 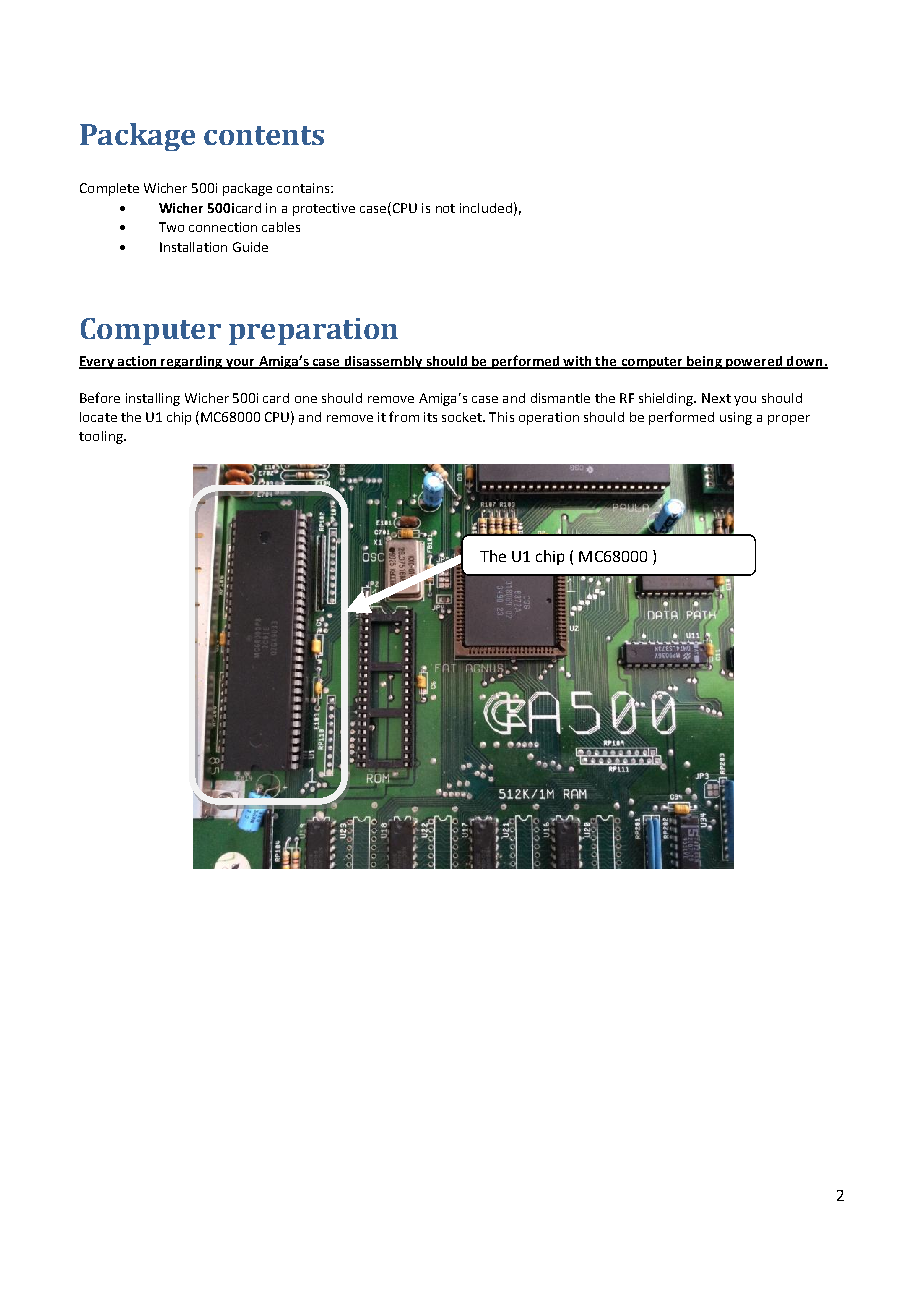 What do you see at coordinates (383, 362) in the page?
I see `disassembly` at bounding box center [383, 362].
